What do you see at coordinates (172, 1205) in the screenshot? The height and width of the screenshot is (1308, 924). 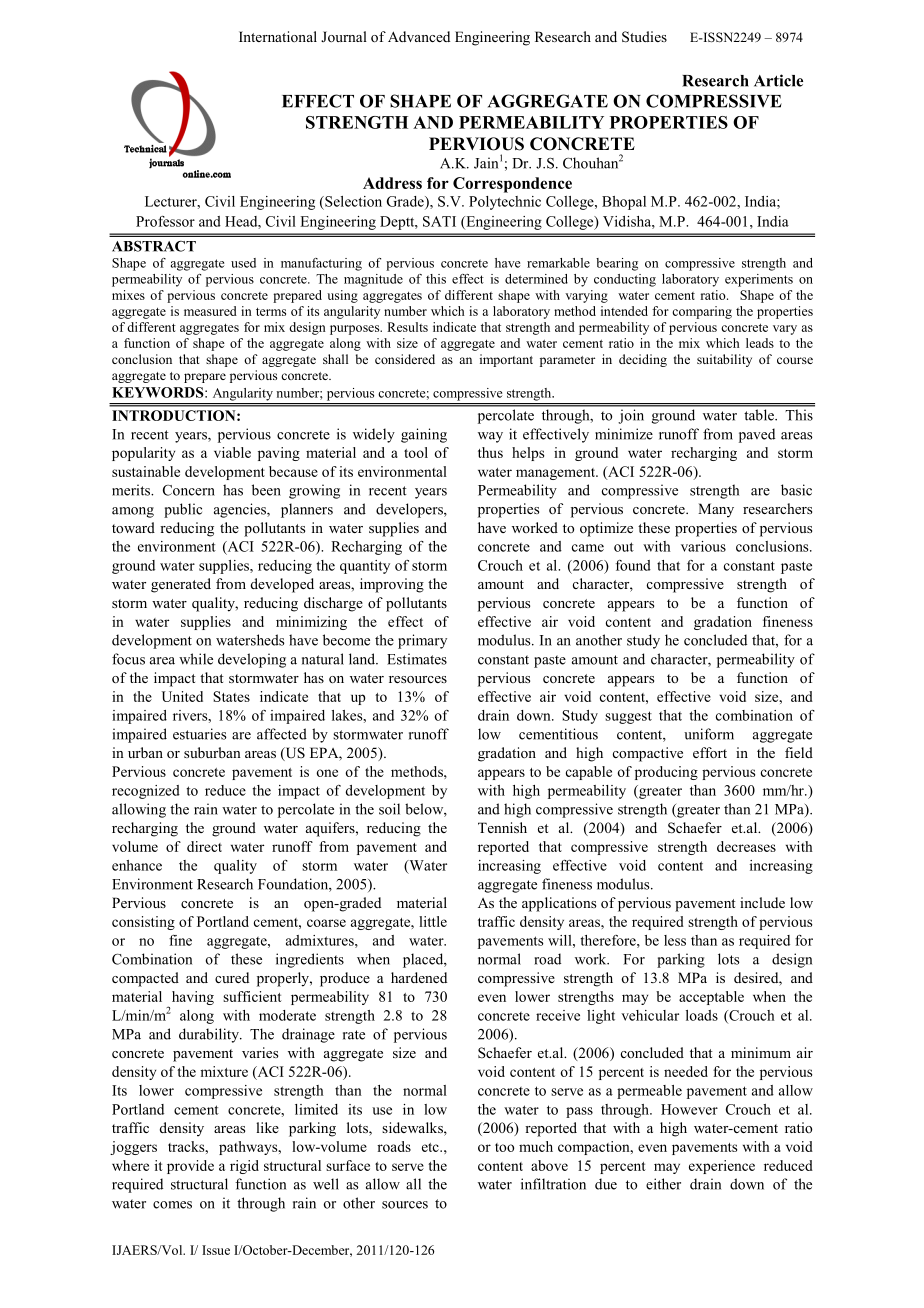 I see `comes` at bounding box center [172, 1205].
